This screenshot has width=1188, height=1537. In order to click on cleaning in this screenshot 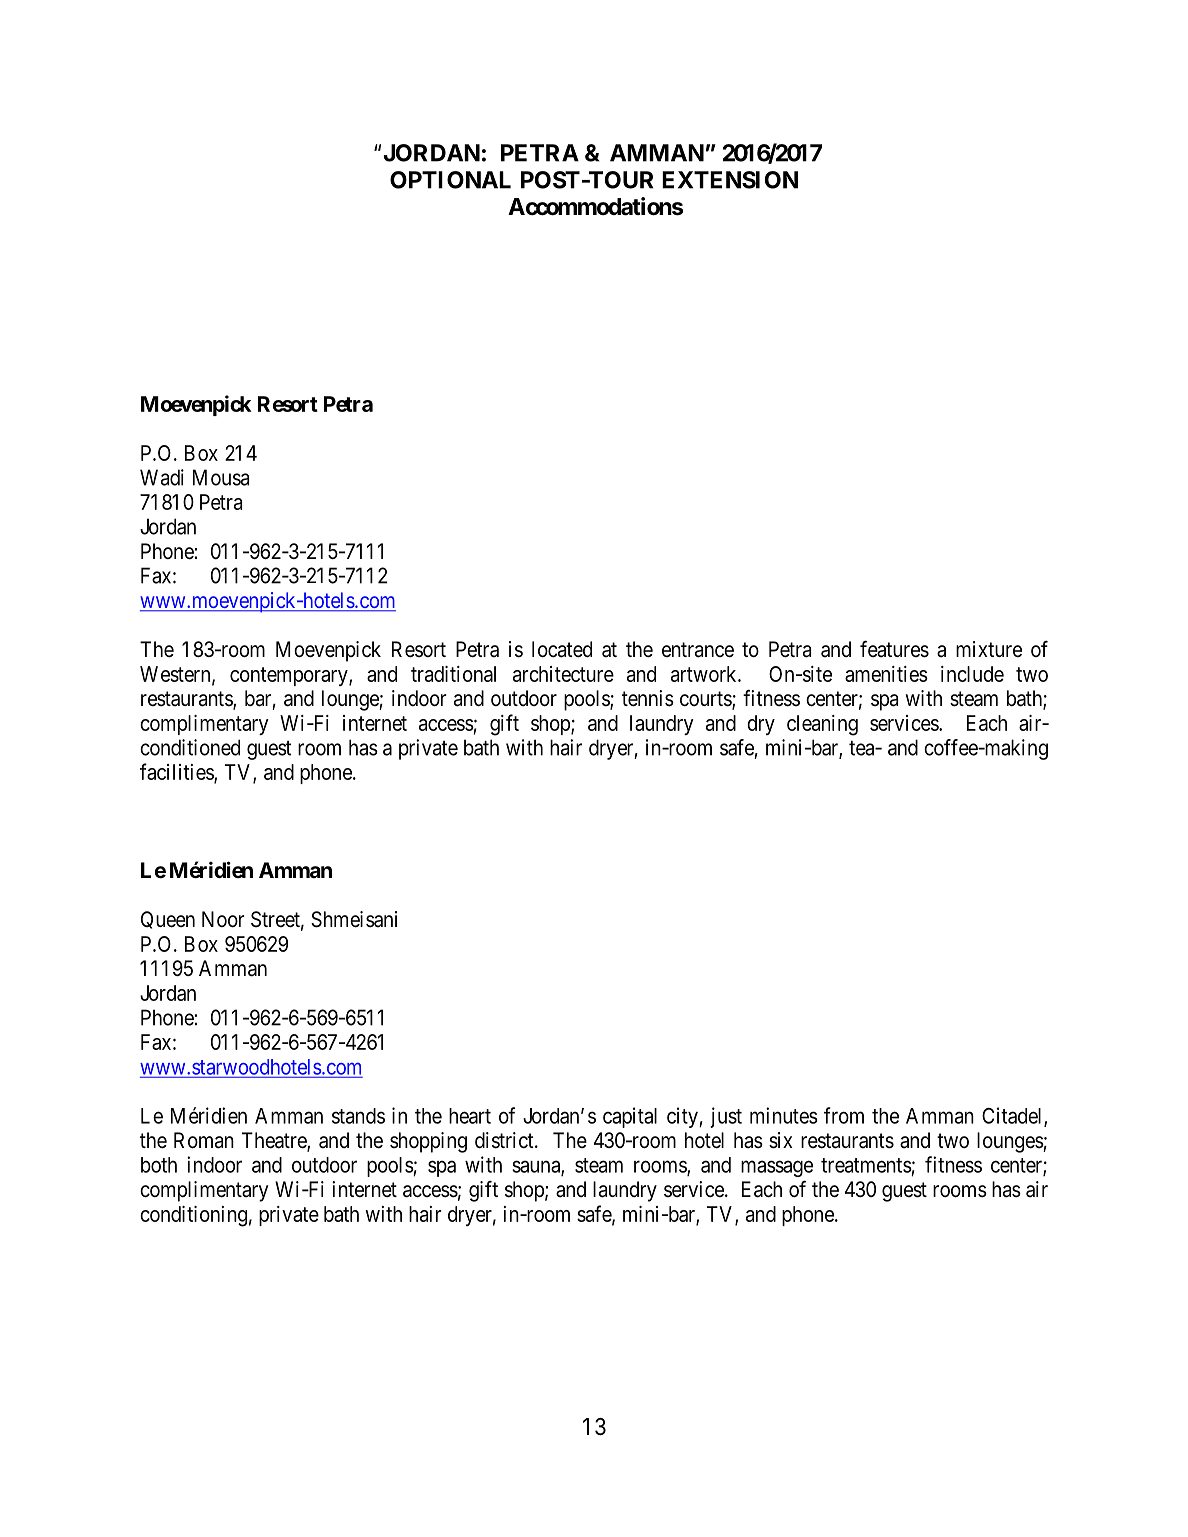, I will do `click(822, 725)`.
